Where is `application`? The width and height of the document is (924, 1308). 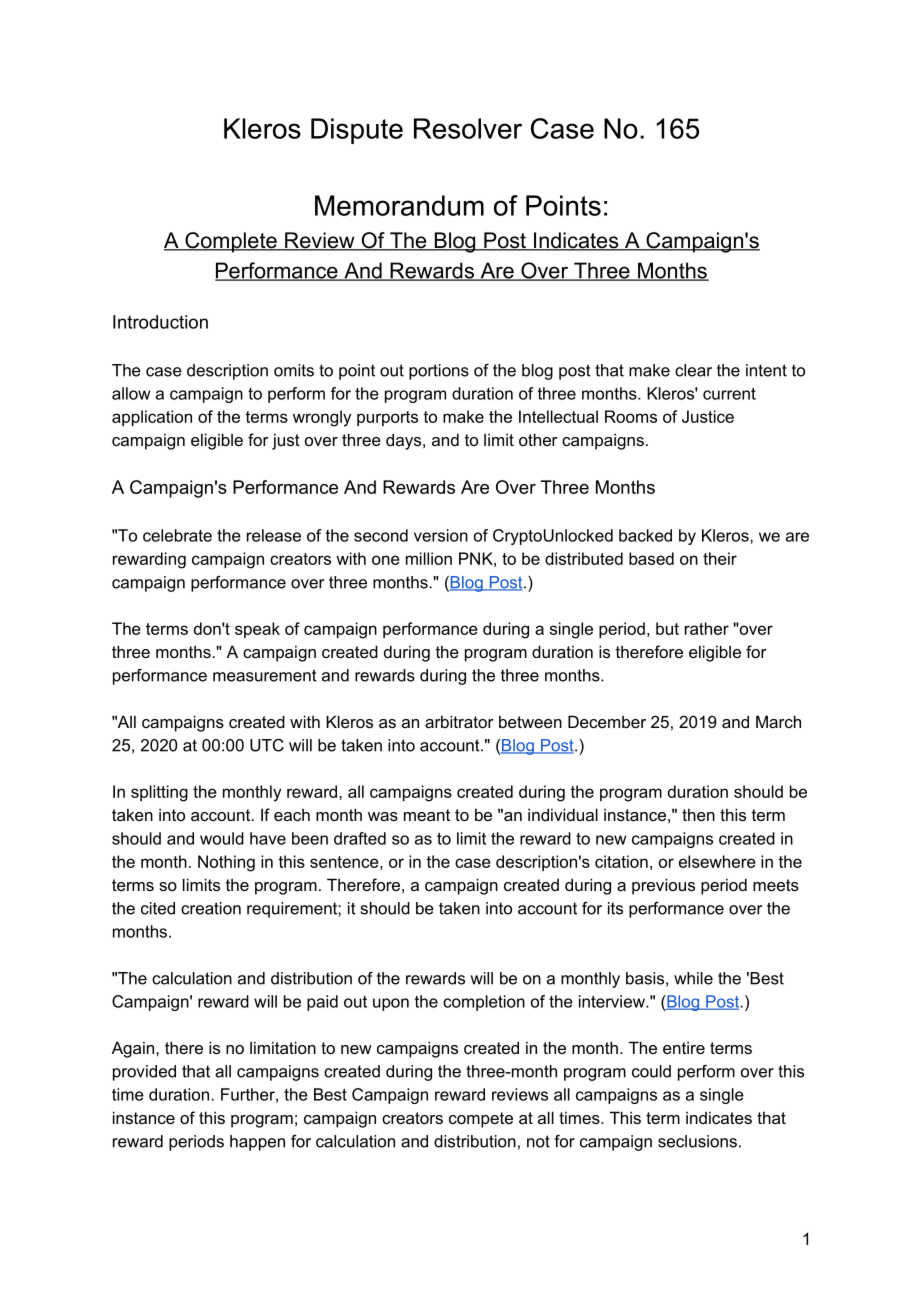 application is located at coordinates (152, 418).
